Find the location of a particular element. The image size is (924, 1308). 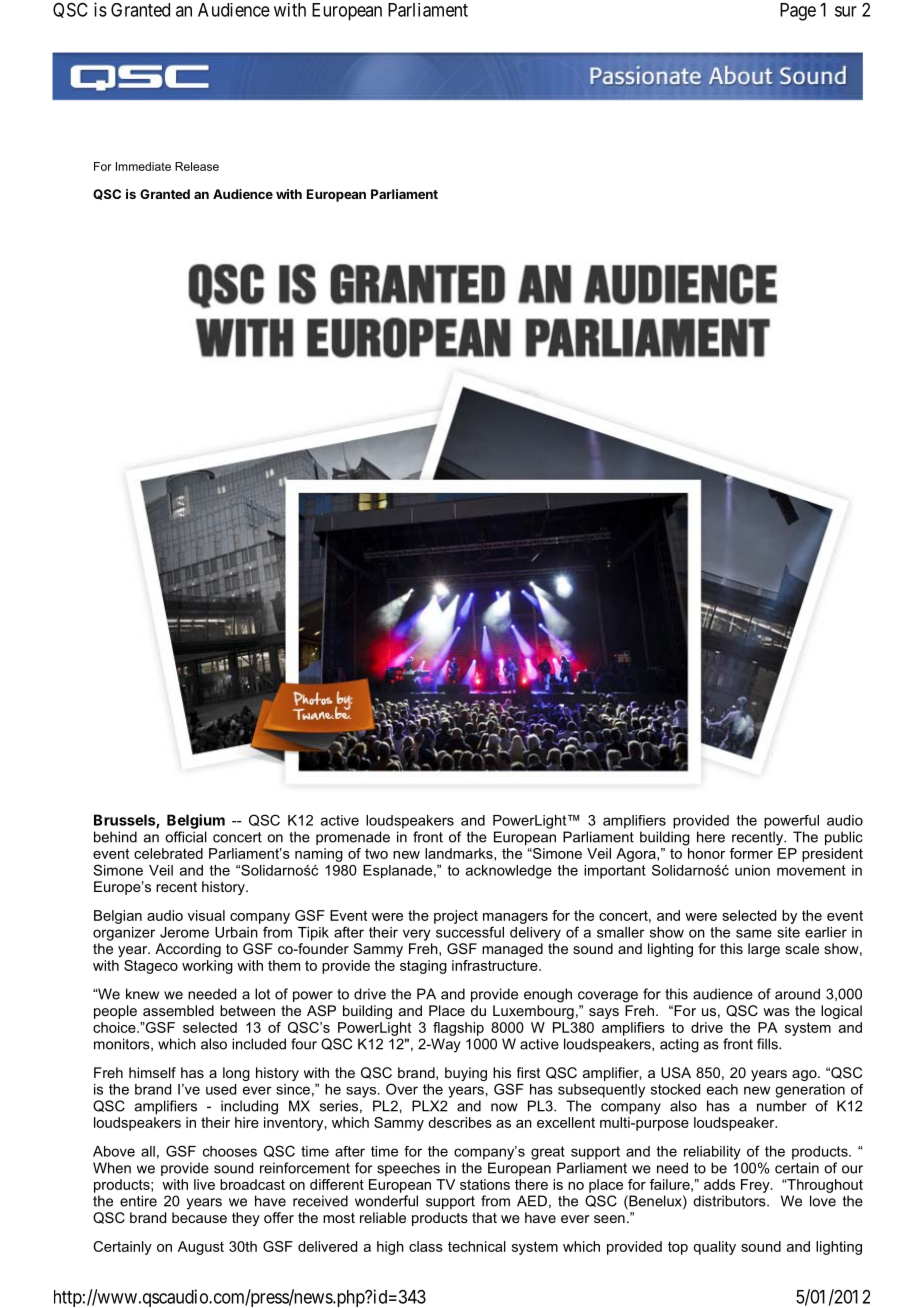

Release is located at coordinates (197, 166).
